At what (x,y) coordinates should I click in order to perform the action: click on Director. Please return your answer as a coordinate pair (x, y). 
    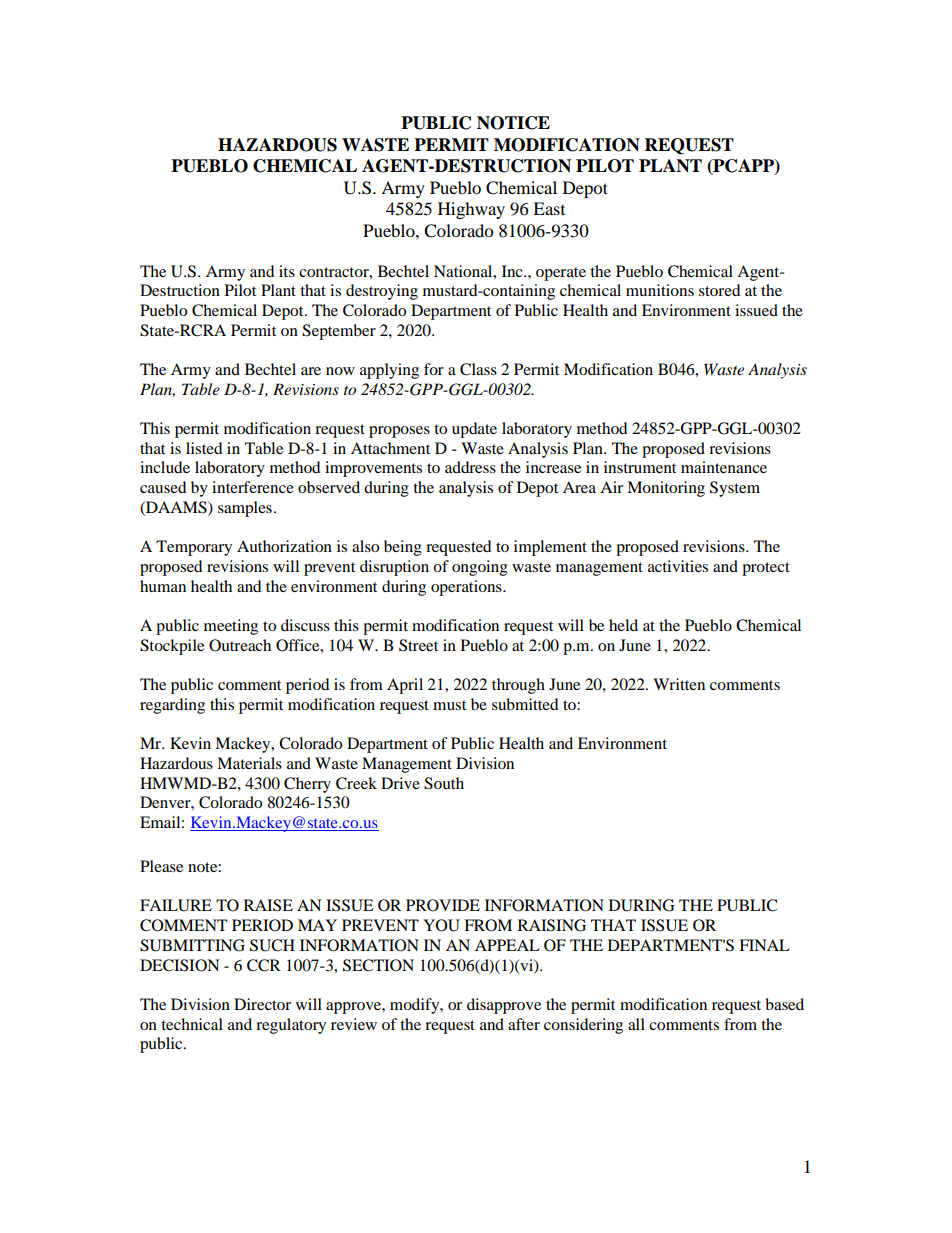
    Looking at the image, I should click on (262, 1004).
